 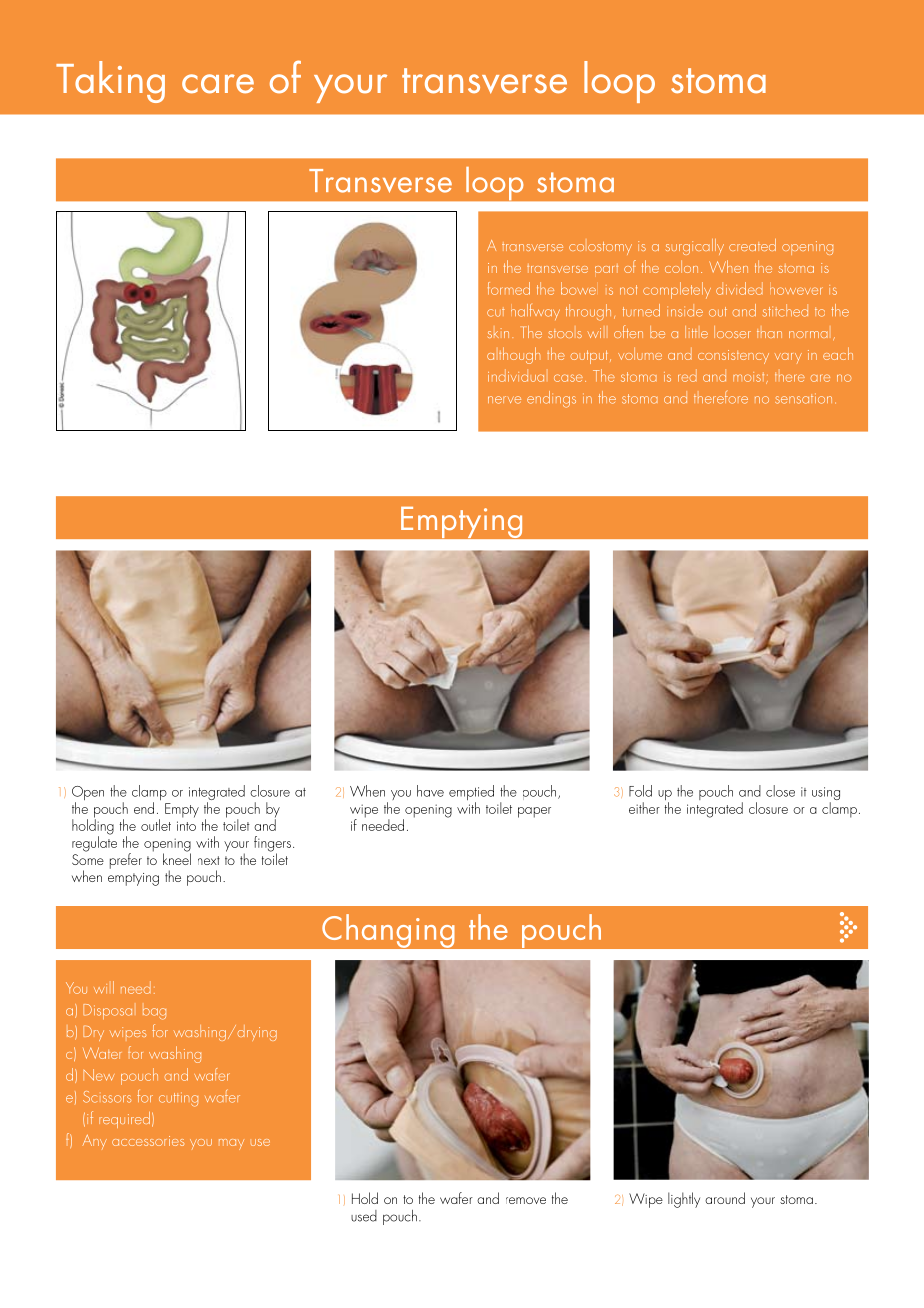 I want to click on kneel, so click(x=177, y=858).
